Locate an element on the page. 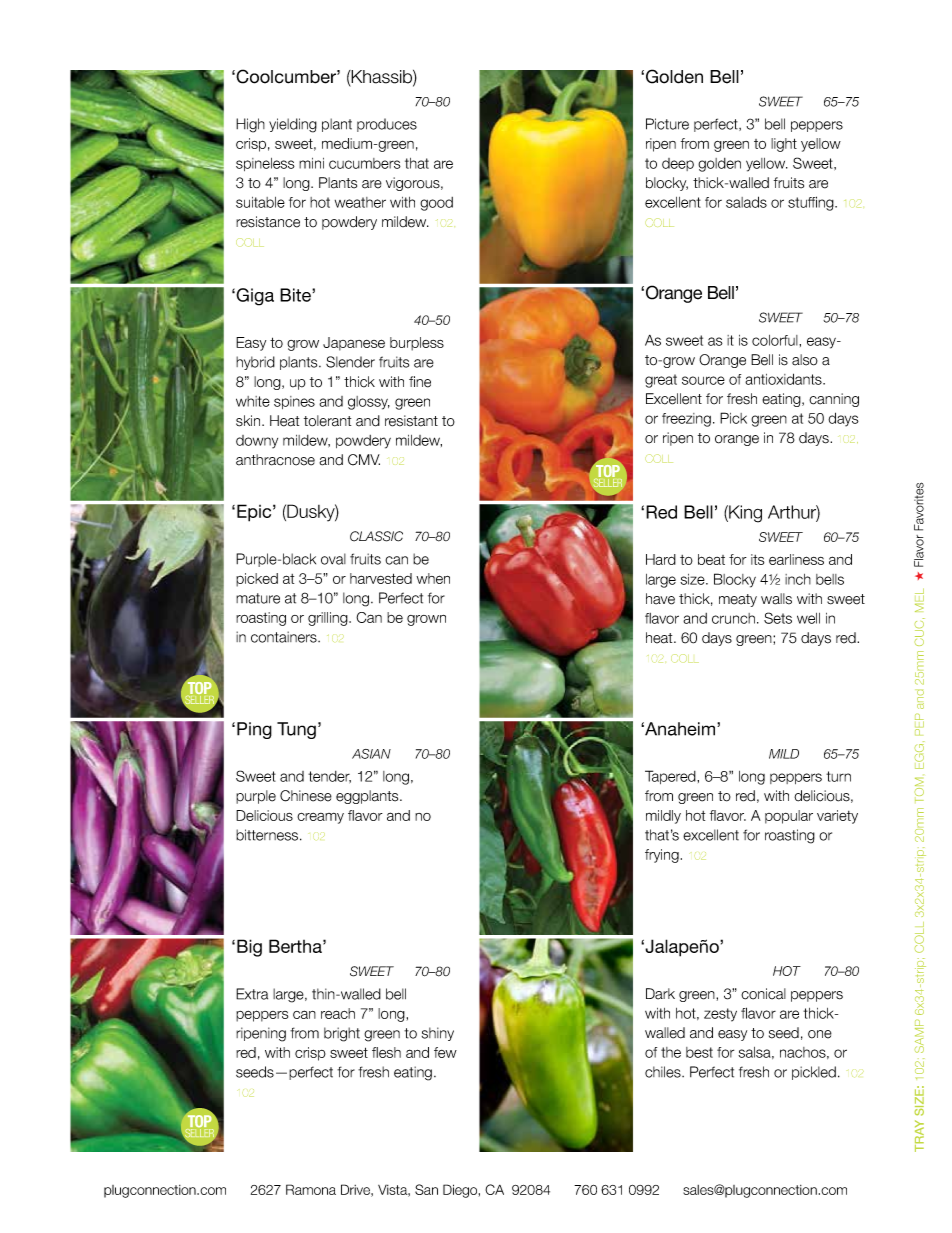 This image has height=1233, width=952. containers is located at coordinates (285, 637).
